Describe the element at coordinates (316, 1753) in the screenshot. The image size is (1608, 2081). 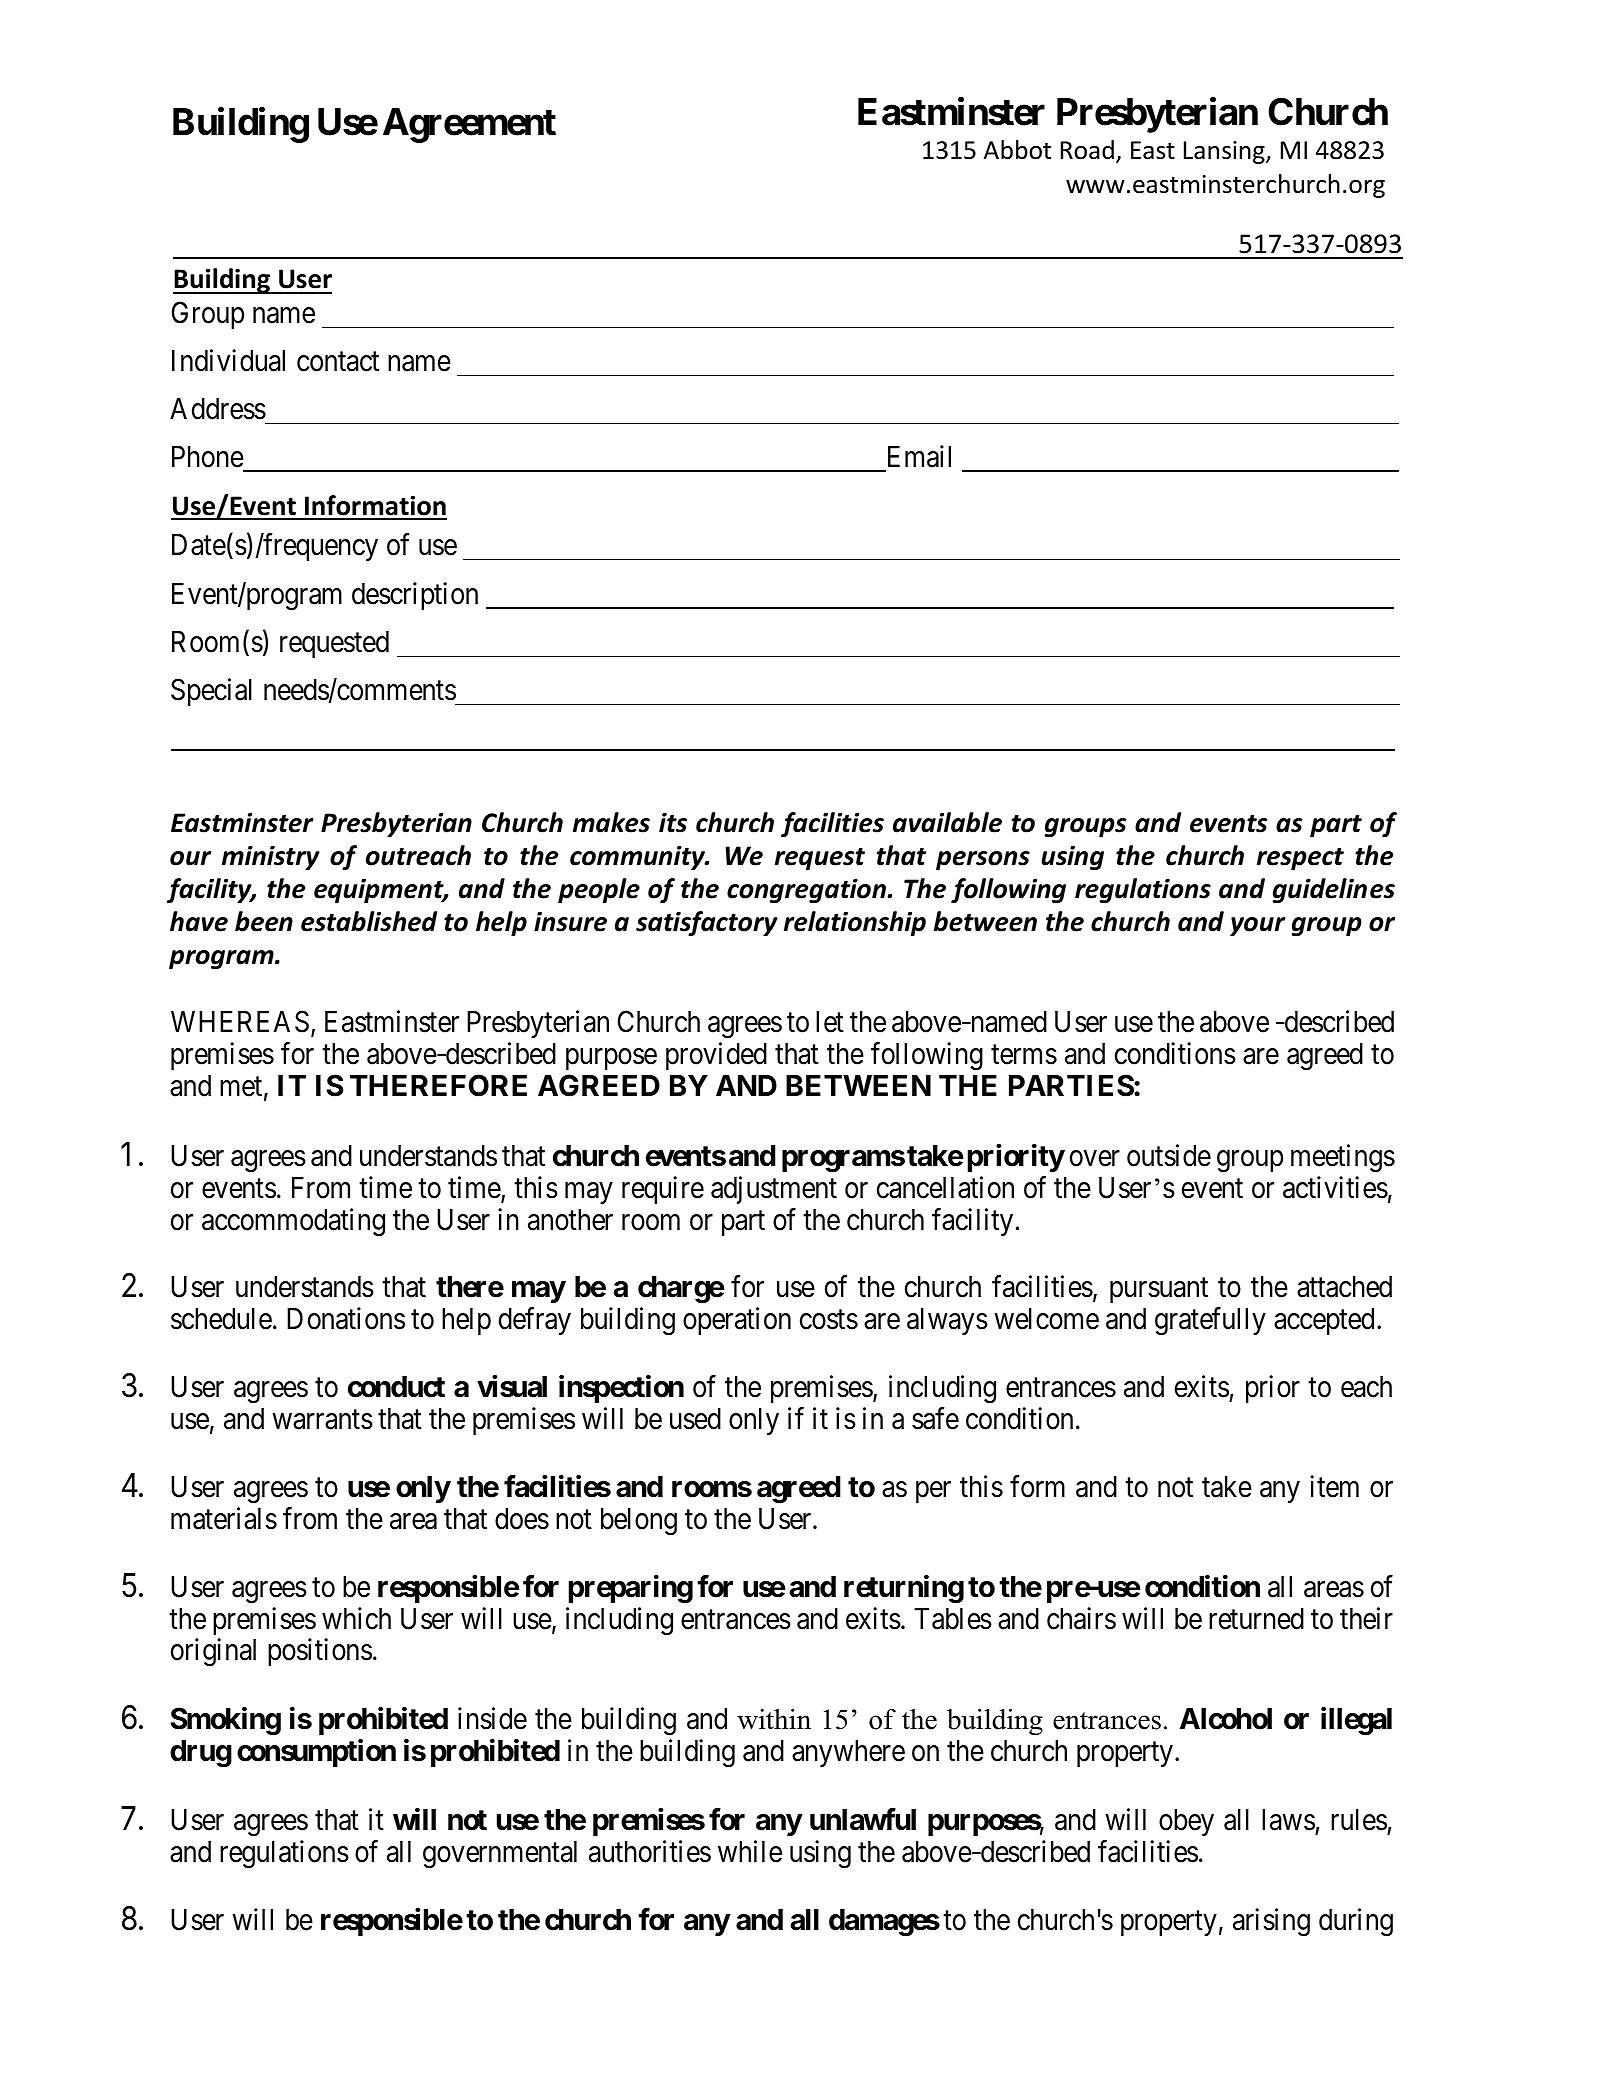
I see `consumption` at that location.
